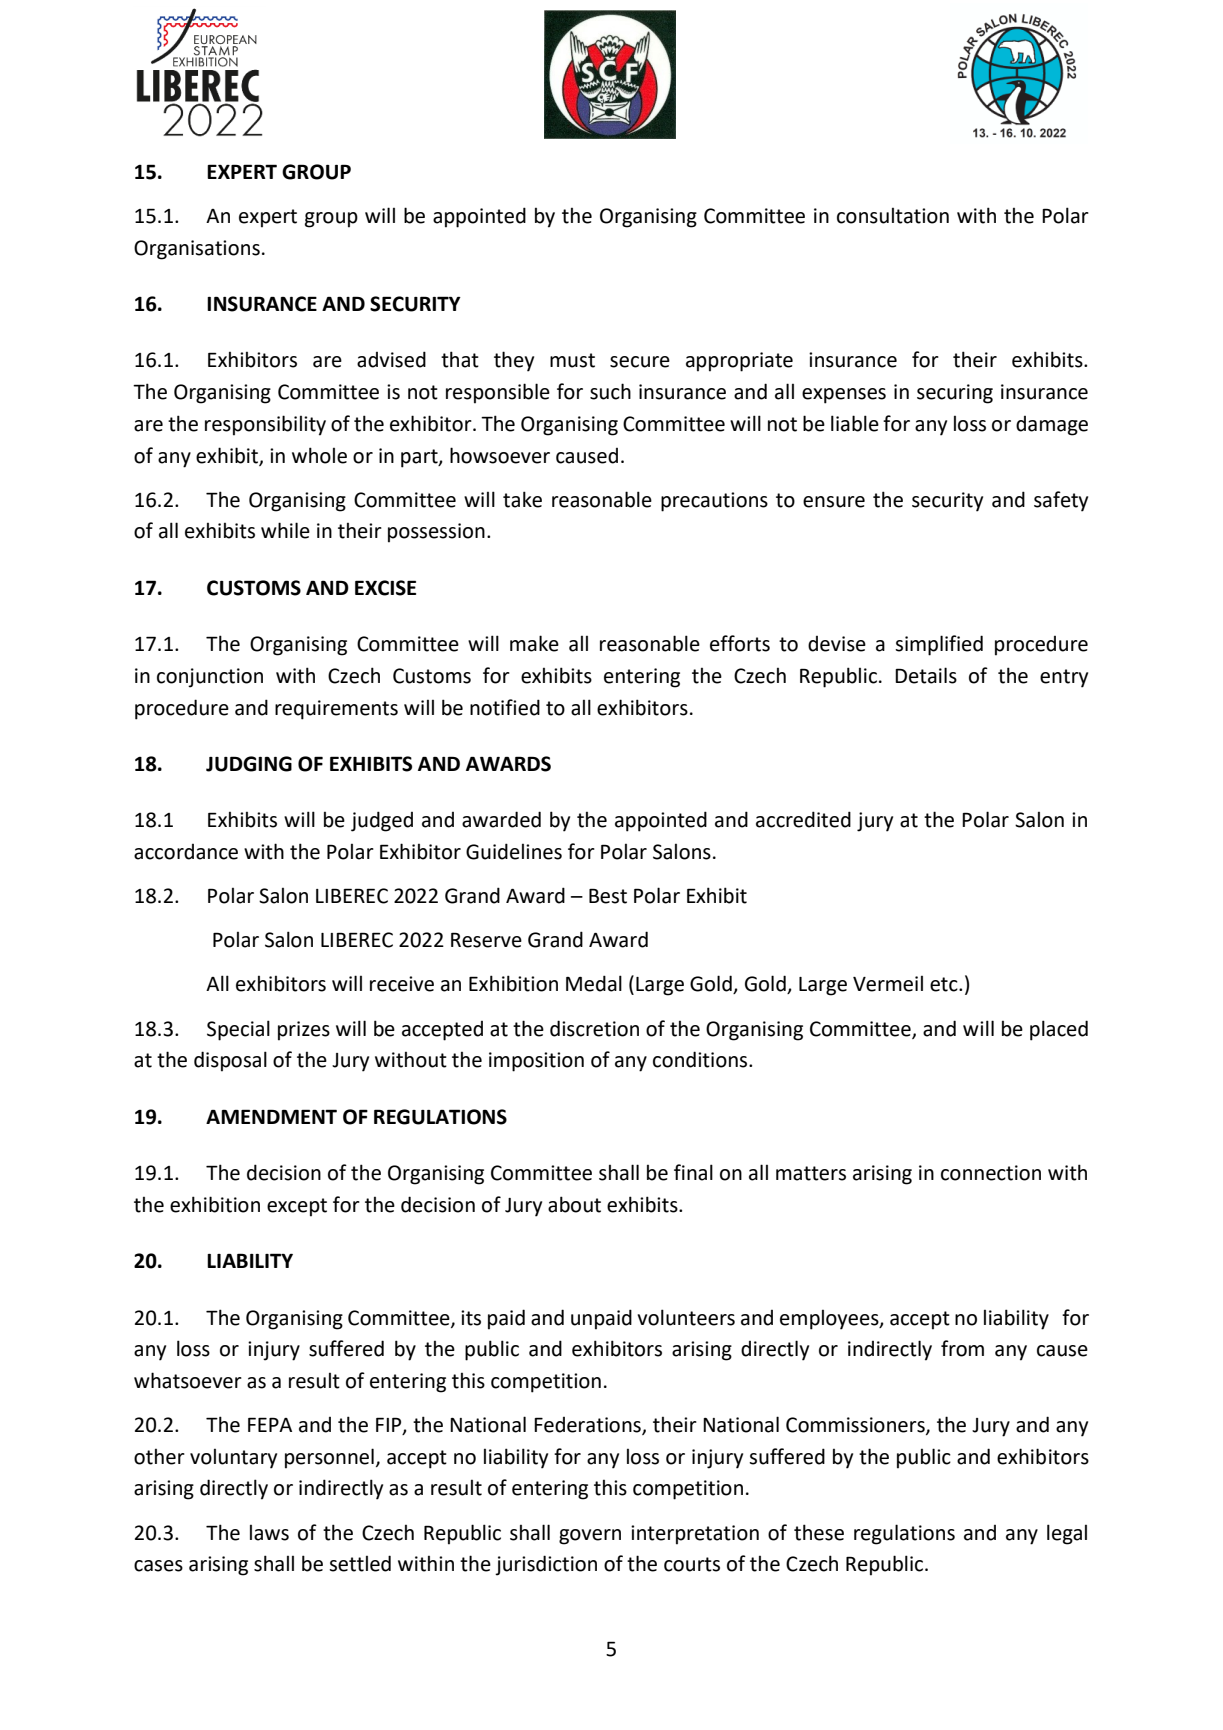  What do you see at coordinates (186, 852) in the screenshot?
I see `accordance` at bounding box center [186, 852].
